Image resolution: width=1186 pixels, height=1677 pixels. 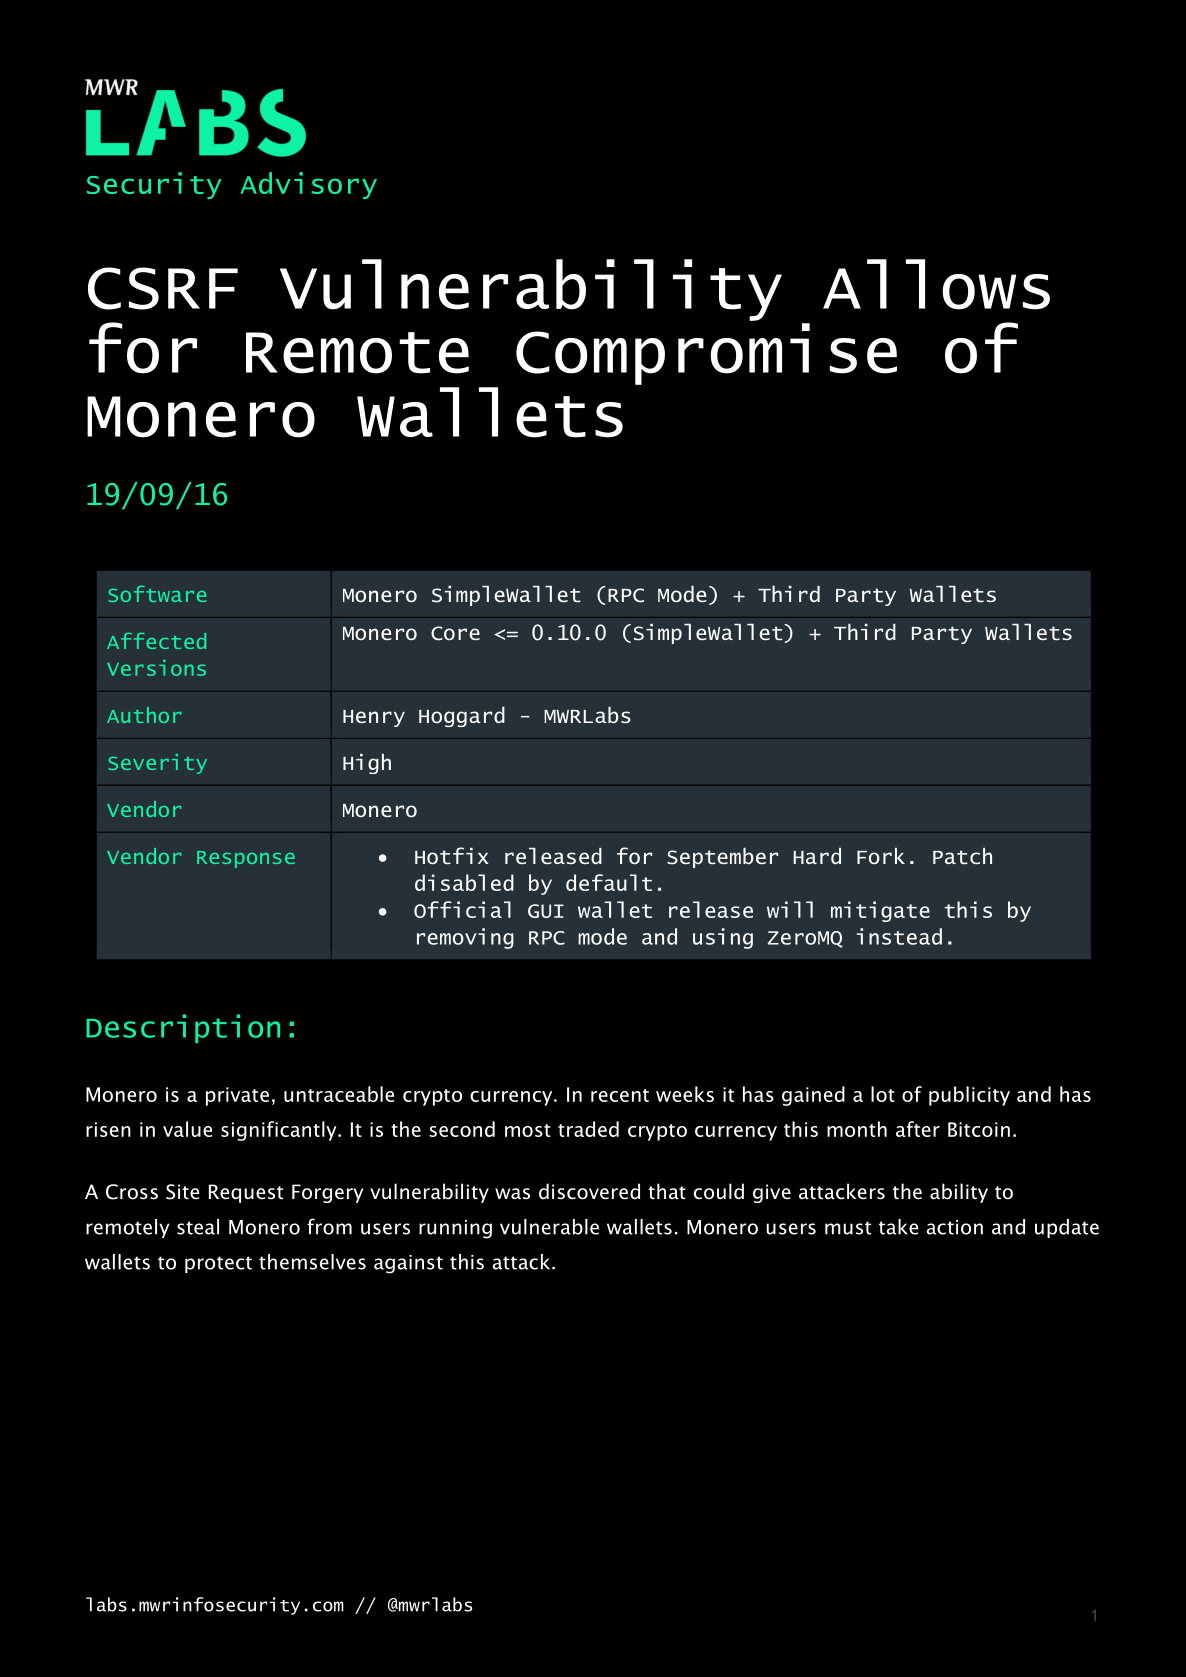 I want to click on mitigate, so click(x=880, y=911).
